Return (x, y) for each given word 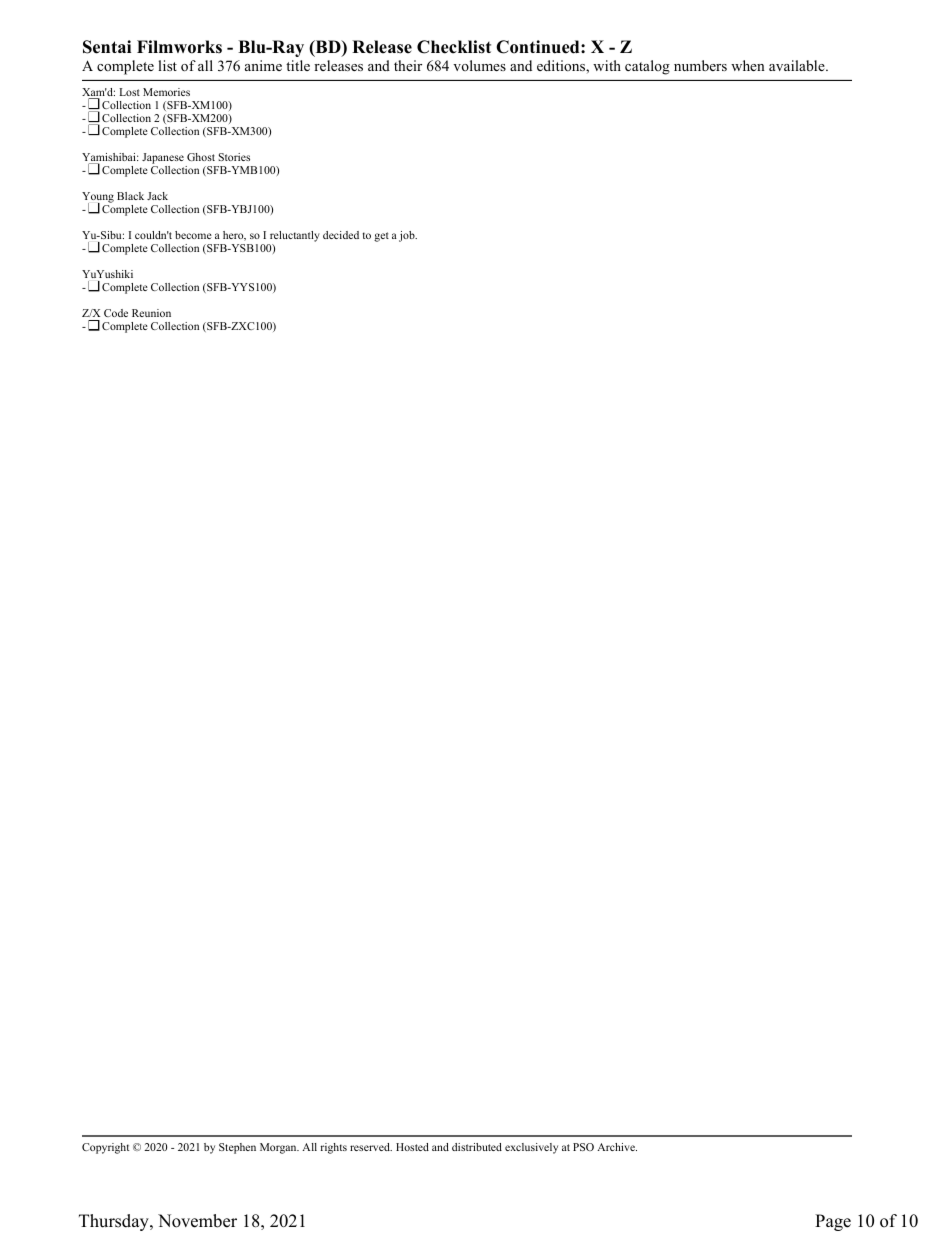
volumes (479, 65)
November (197, 1221)
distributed (477, 1147)
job (408, 236)
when (748, 65)
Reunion (151, 313)
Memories (166, 92)
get (381, 237)
